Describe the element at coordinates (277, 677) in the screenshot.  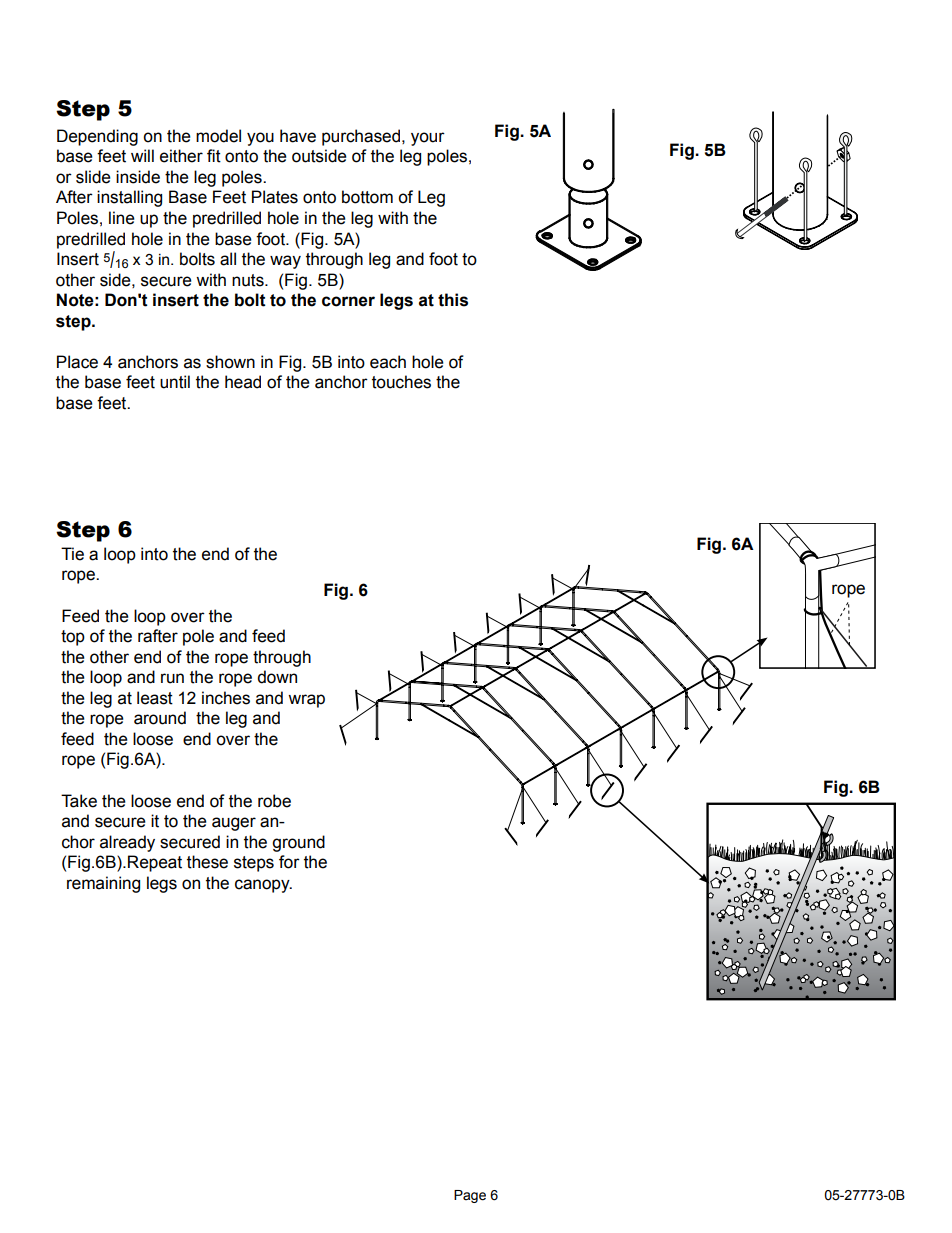
I see `down` at that location.
